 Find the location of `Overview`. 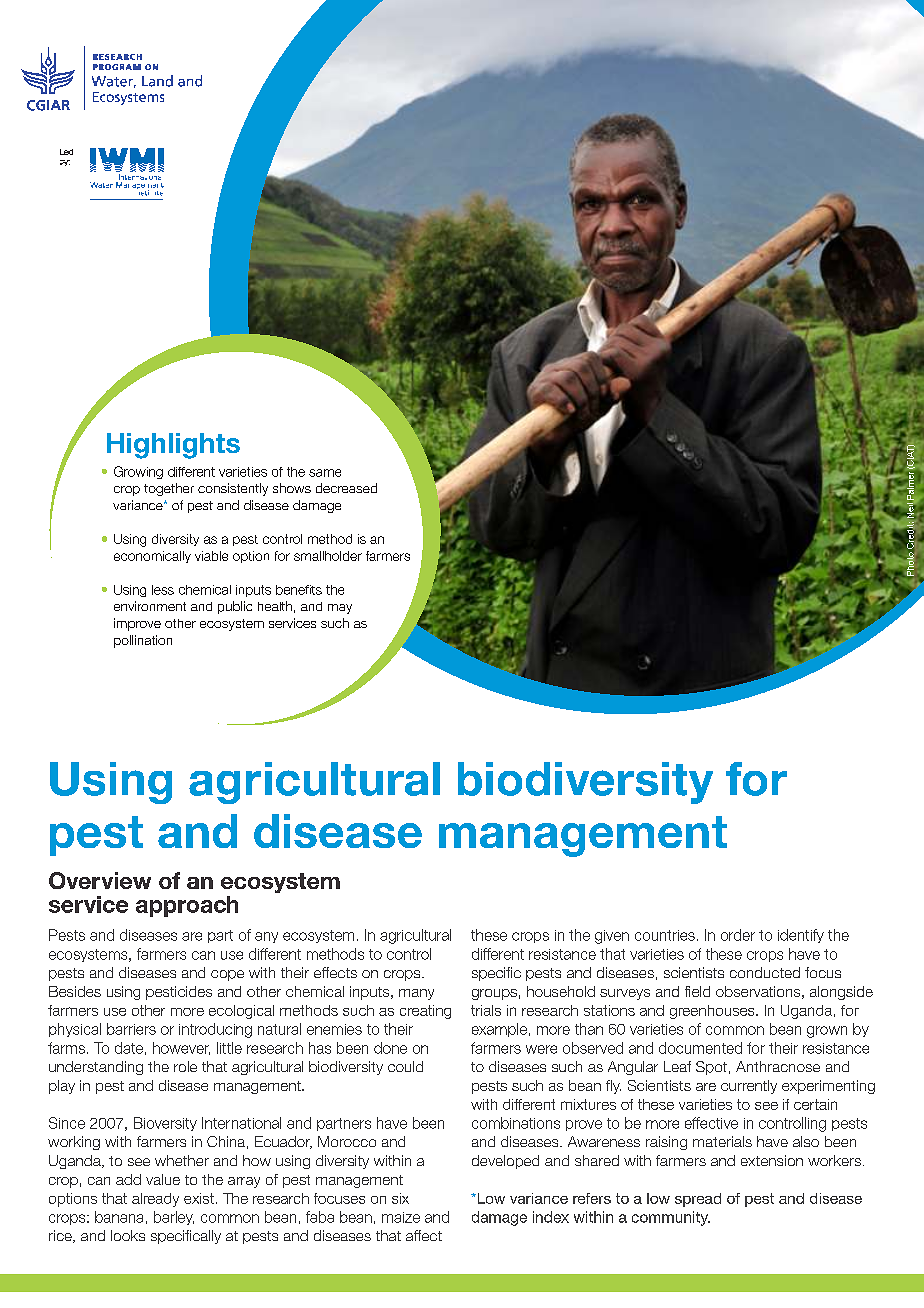

Overview is located at coordinates (100, 880).
